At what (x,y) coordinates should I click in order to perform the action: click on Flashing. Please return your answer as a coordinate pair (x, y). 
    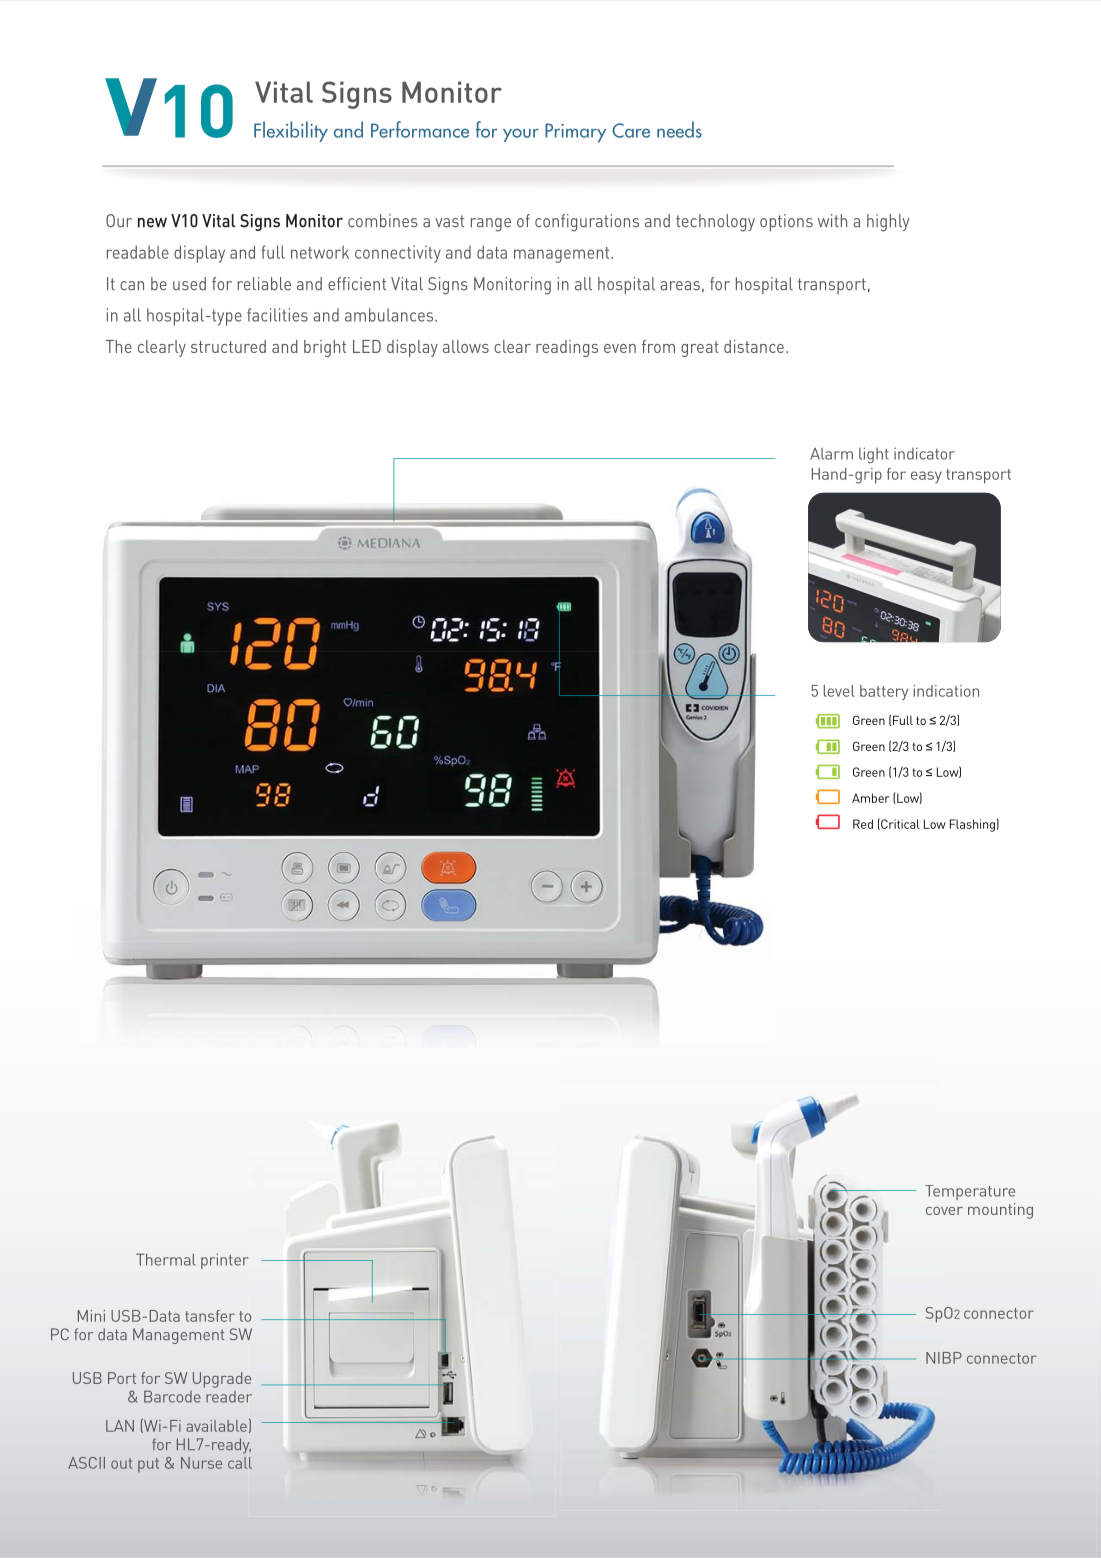
    Looking at the image, I should click on (973, 825).
